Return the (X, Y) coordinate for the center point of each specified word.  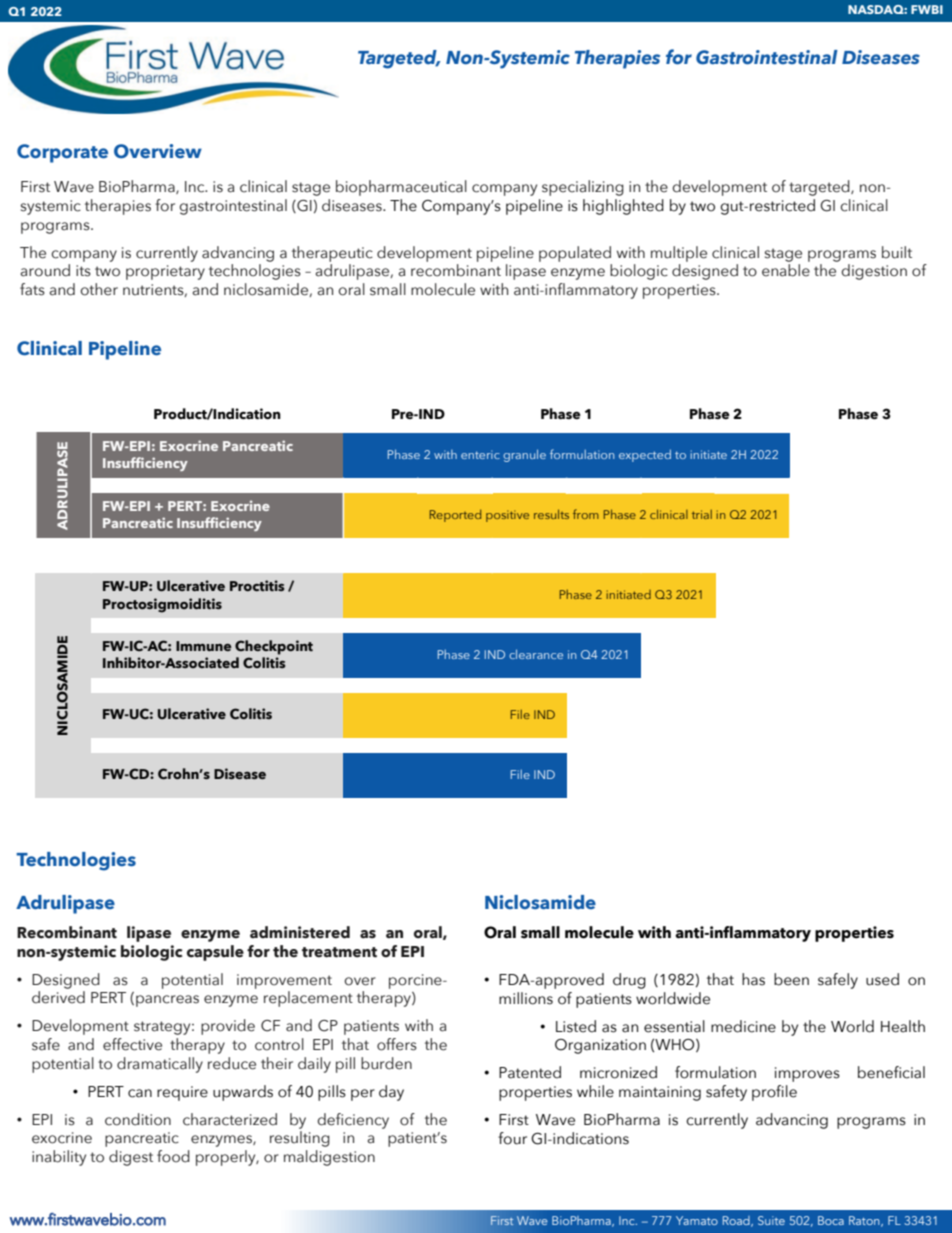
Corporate (62, 153)
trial (702, 514)
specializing (583, 188)
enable (786, 270)
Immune (204, 646)
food (173, 1156)
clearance (536, 654)
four (512, 1138)
